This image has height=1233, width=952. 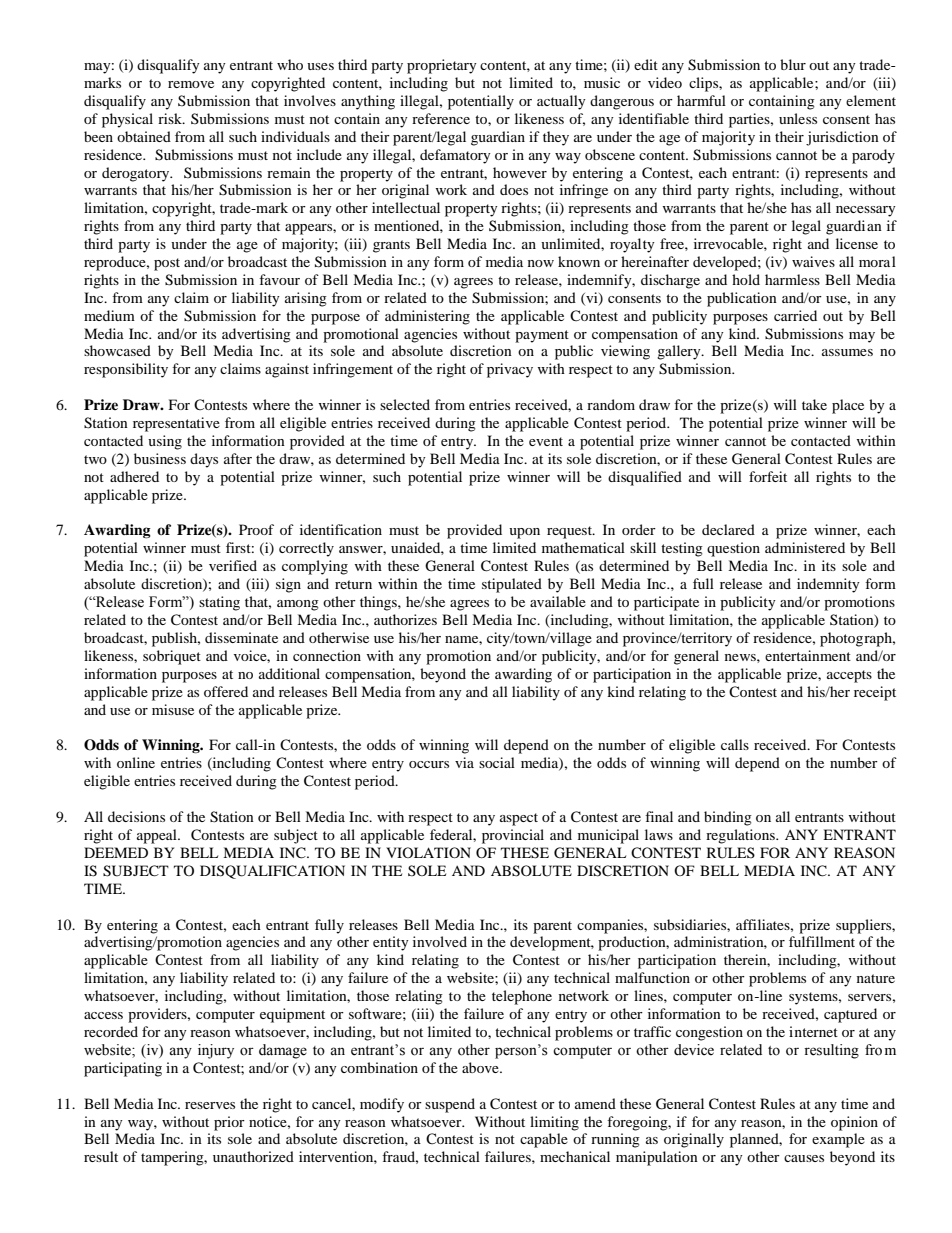 I want to click on reference, so click(x=441, y=118).
